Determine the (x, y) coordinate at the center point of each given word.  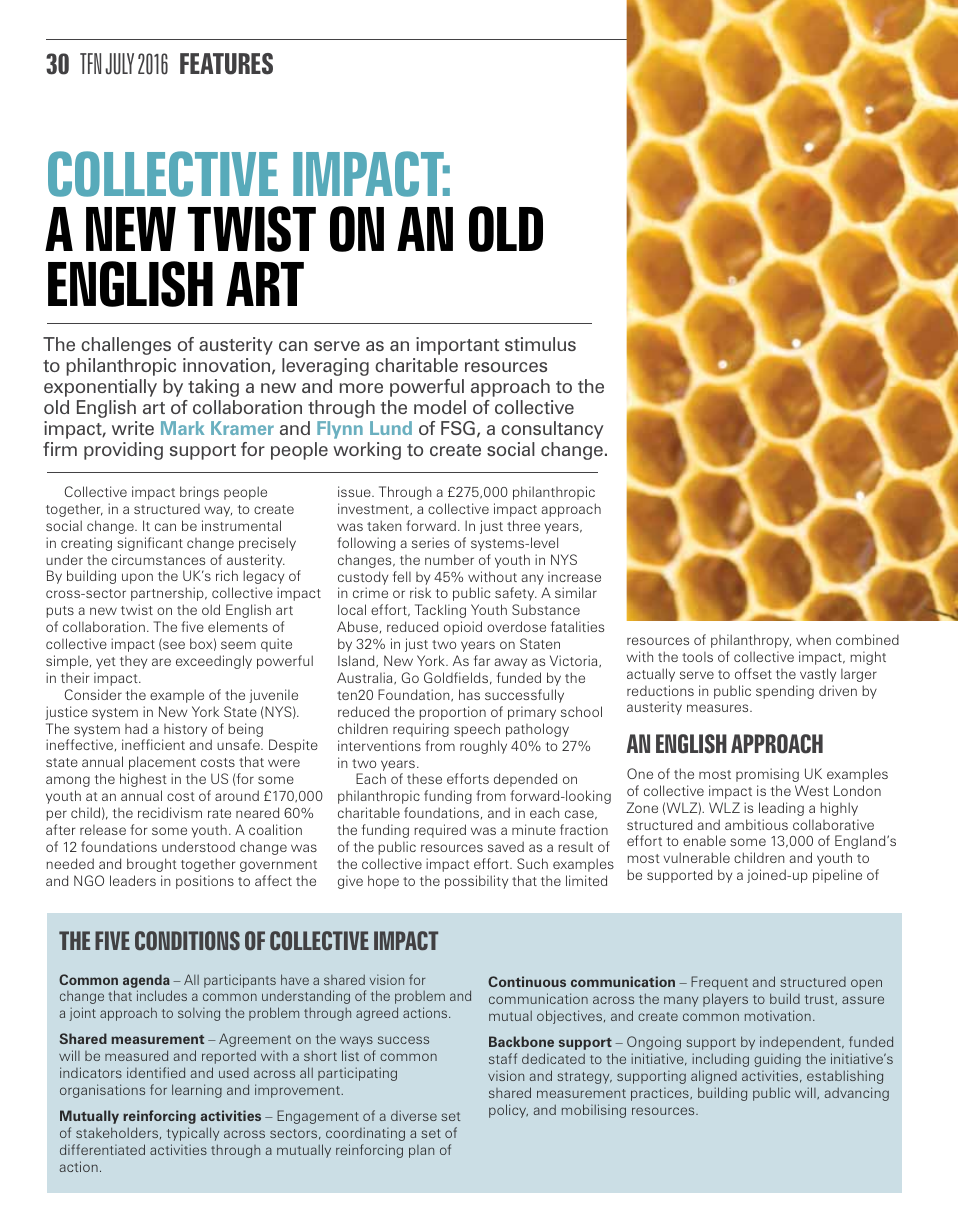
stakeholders (118, 1133)
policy (508, 1111)
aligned (714, 1077)
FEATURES (226, 64)
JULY (119, 64)
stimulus (540, 344)
